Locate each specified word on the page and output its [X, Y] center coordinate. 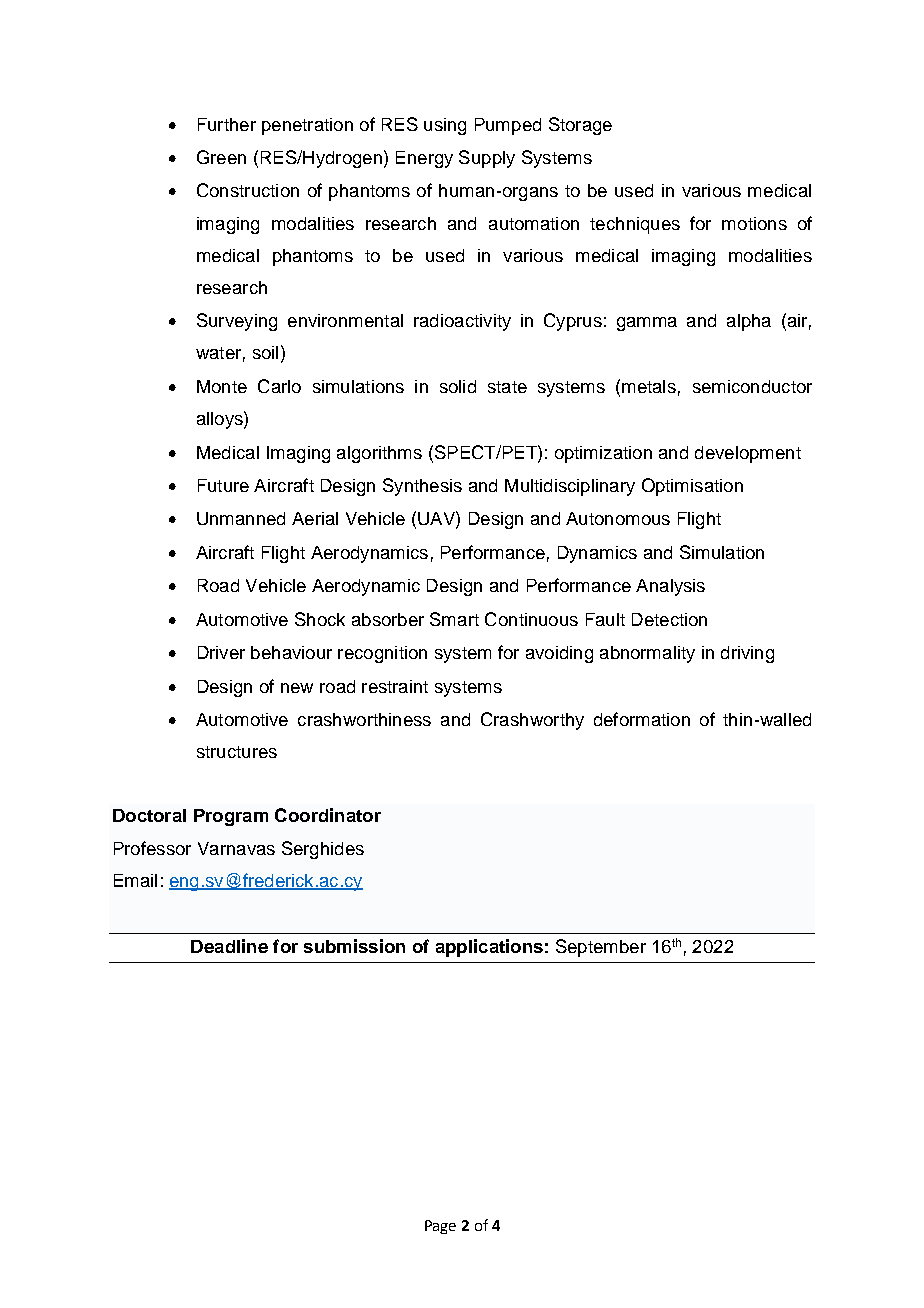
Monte [222, 386]
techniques [635, 225]
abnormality [647, 654]
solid [458, 386]
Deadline [229, 946]
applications [489, 948]
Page [440, 1227]
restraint [395, 686]
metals [649, 386]
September [601, 948]
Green [221, 157]
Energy [424, 159]
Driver [221, 652]
